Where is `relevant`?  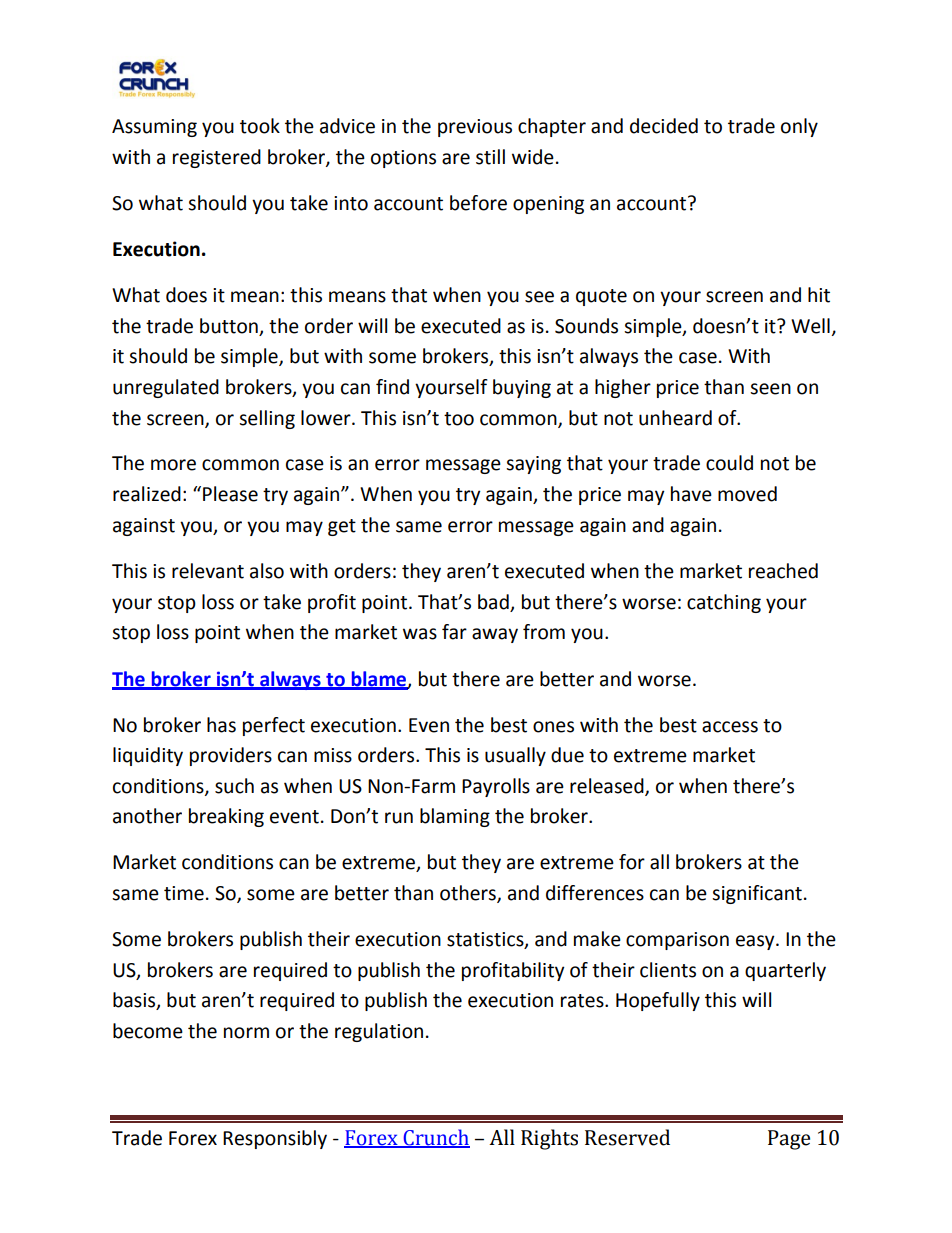 relevant is located at coordinates (208, 571).
